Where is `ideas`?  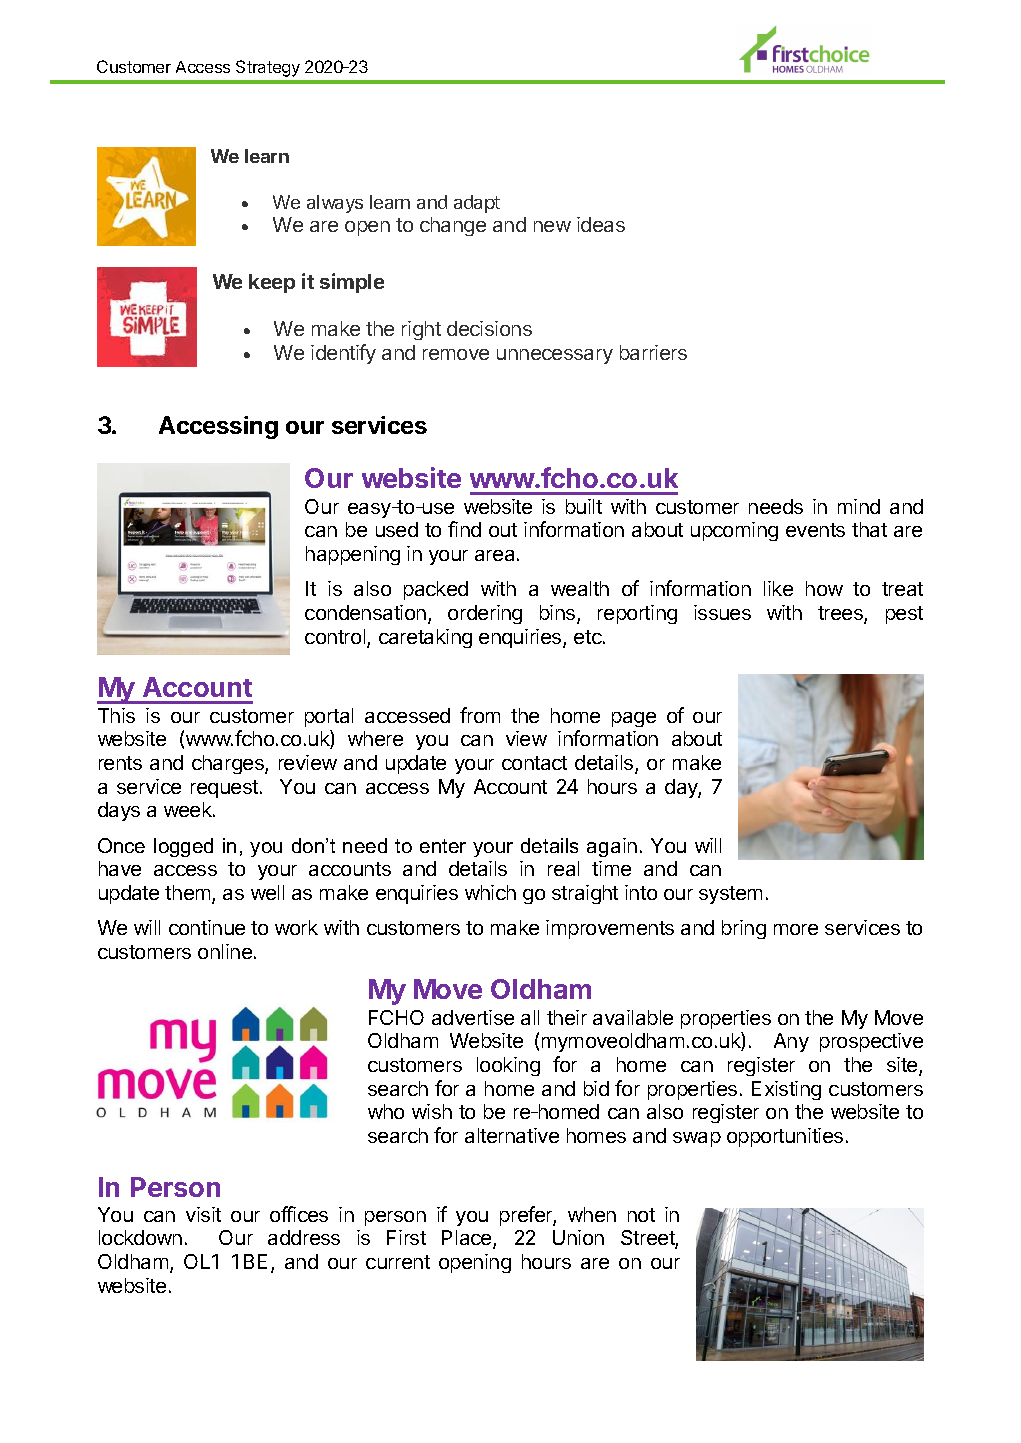
ideas is located at coordinates (601, 224).
